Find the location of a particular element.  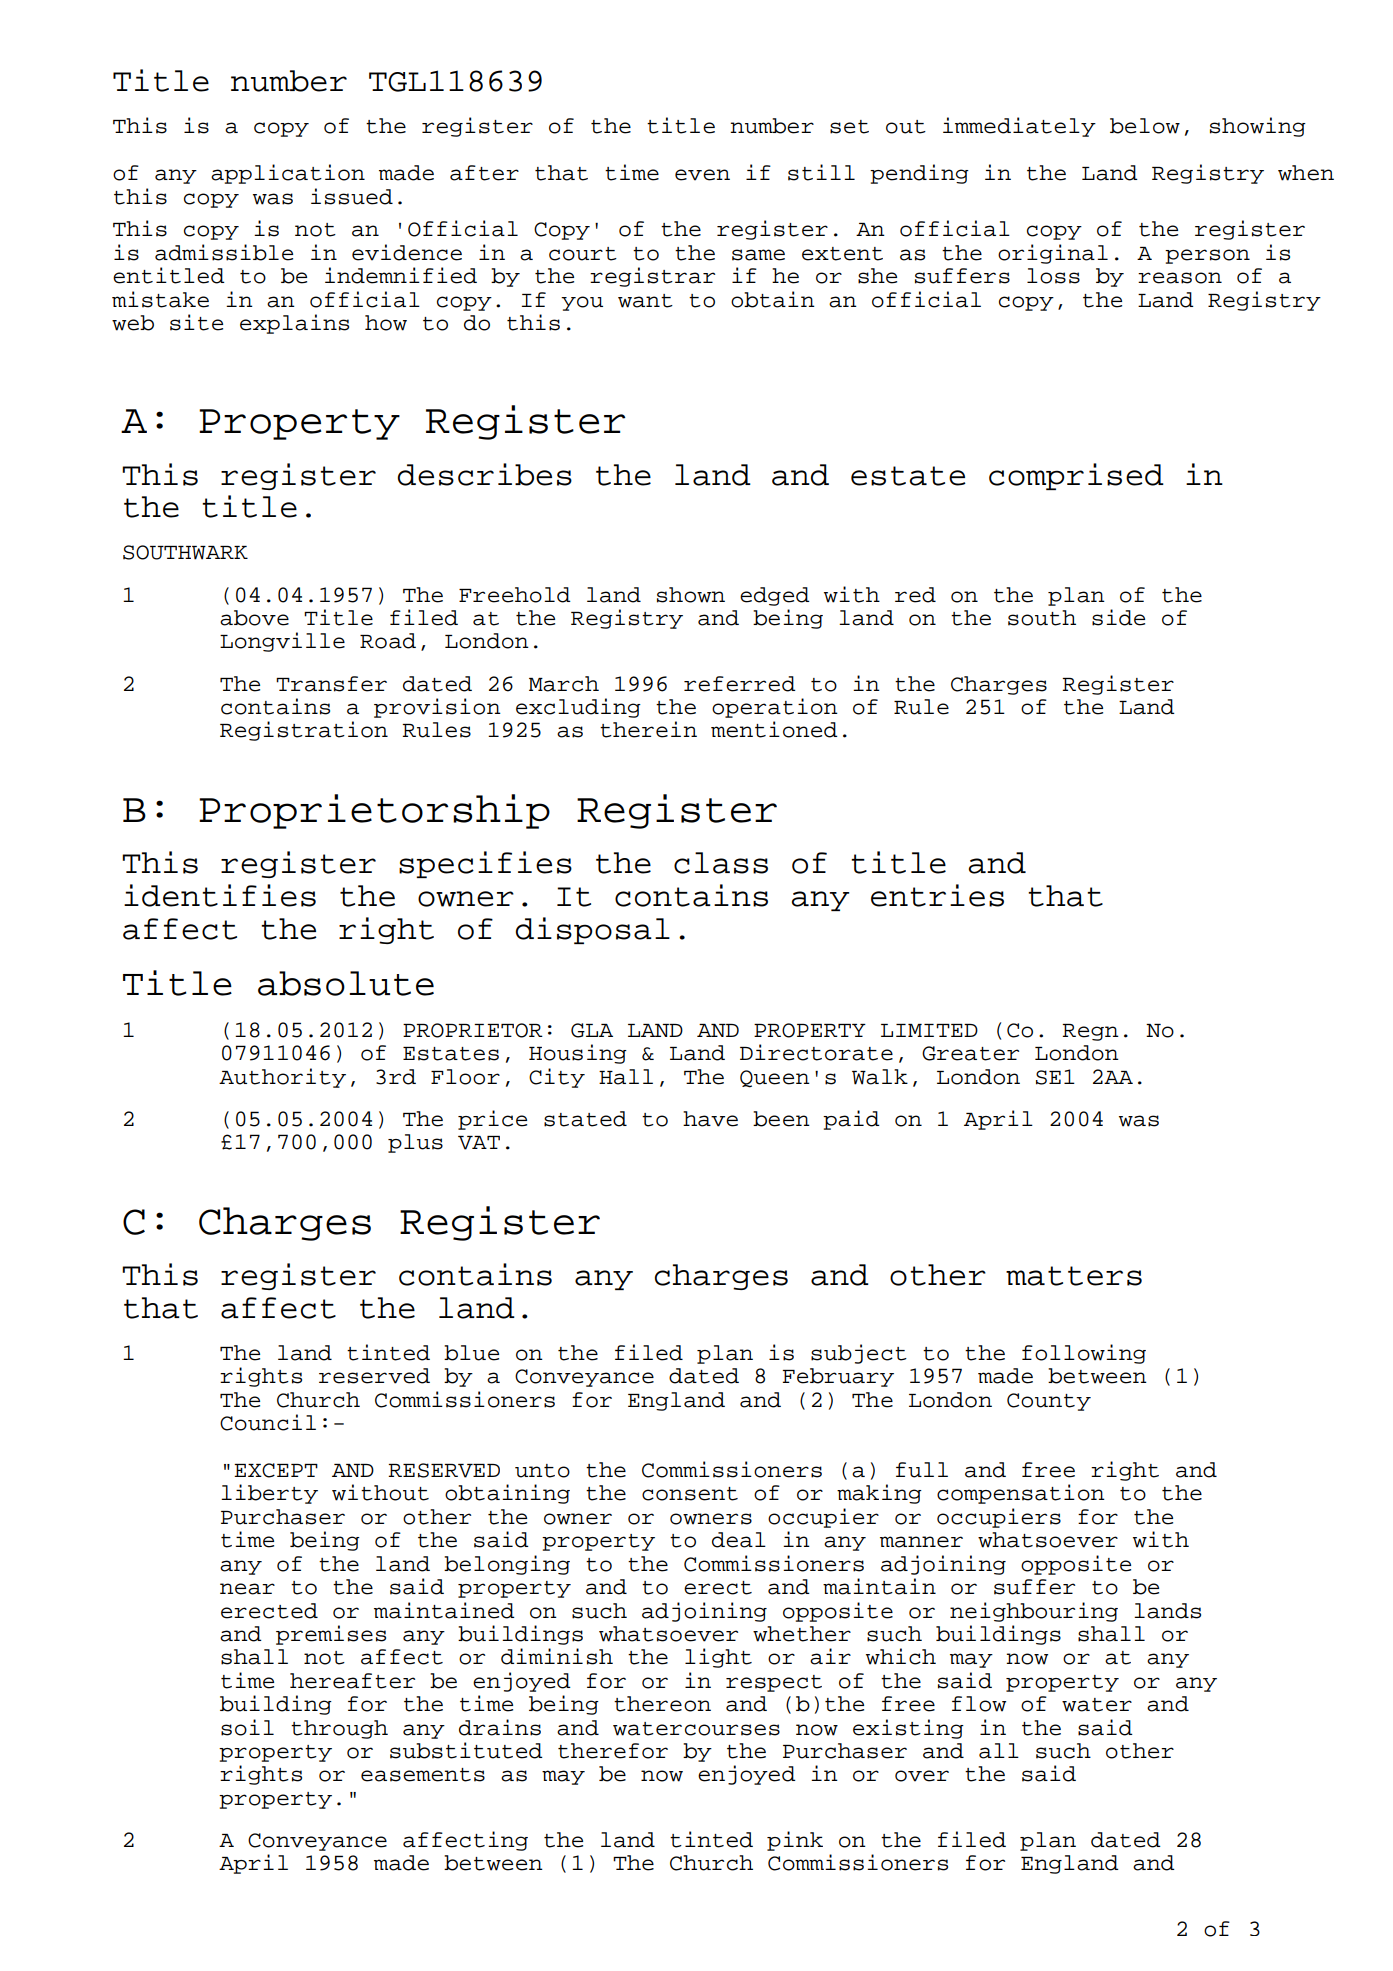

liberty is located at coordinates (269, 1494).
